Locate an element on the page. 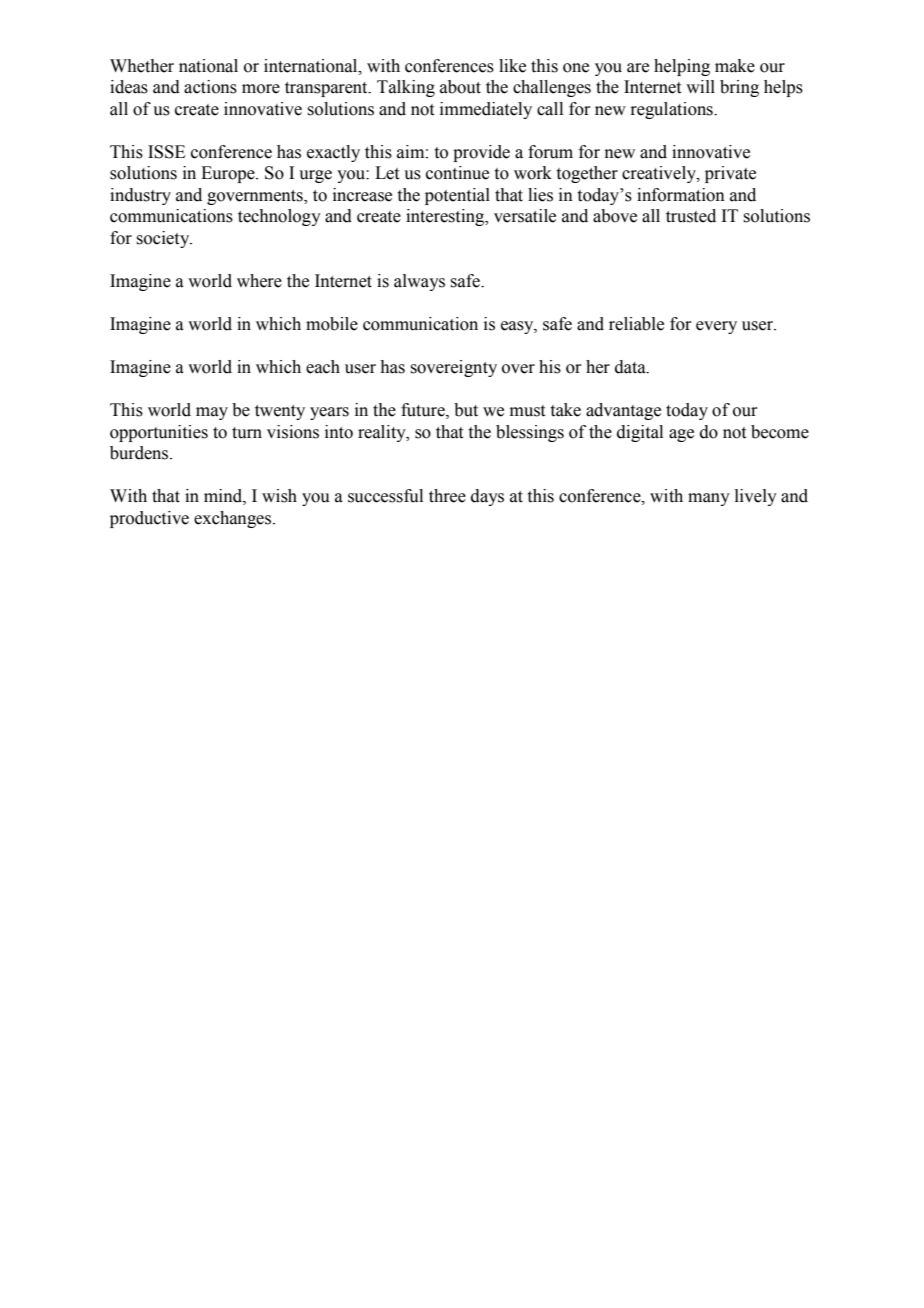 Image resolution: width=924 pixels, height=1308 pixels. where is located at coordinates (259, 281).
